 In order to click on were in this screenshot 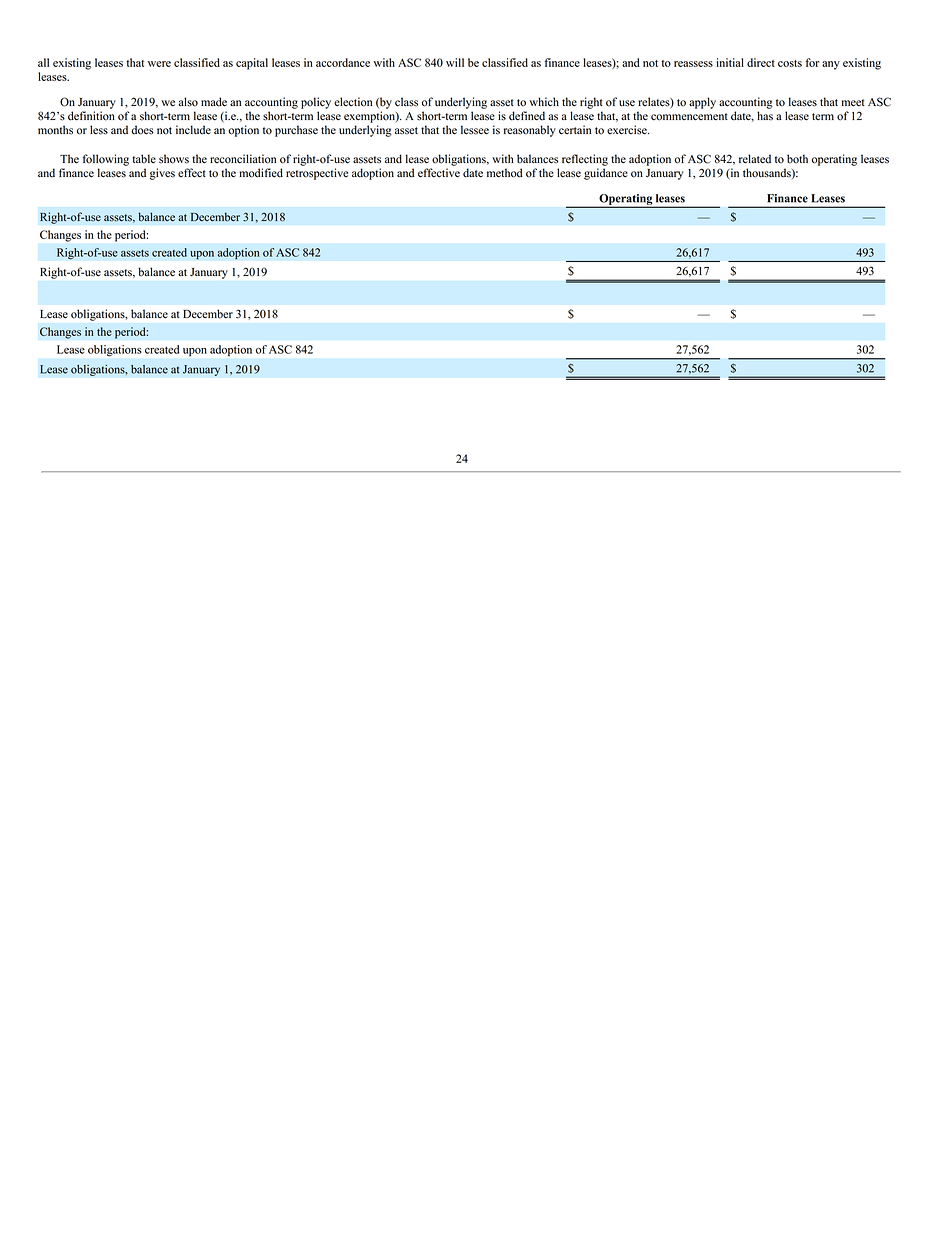, I will do `click(159, 64)`.
